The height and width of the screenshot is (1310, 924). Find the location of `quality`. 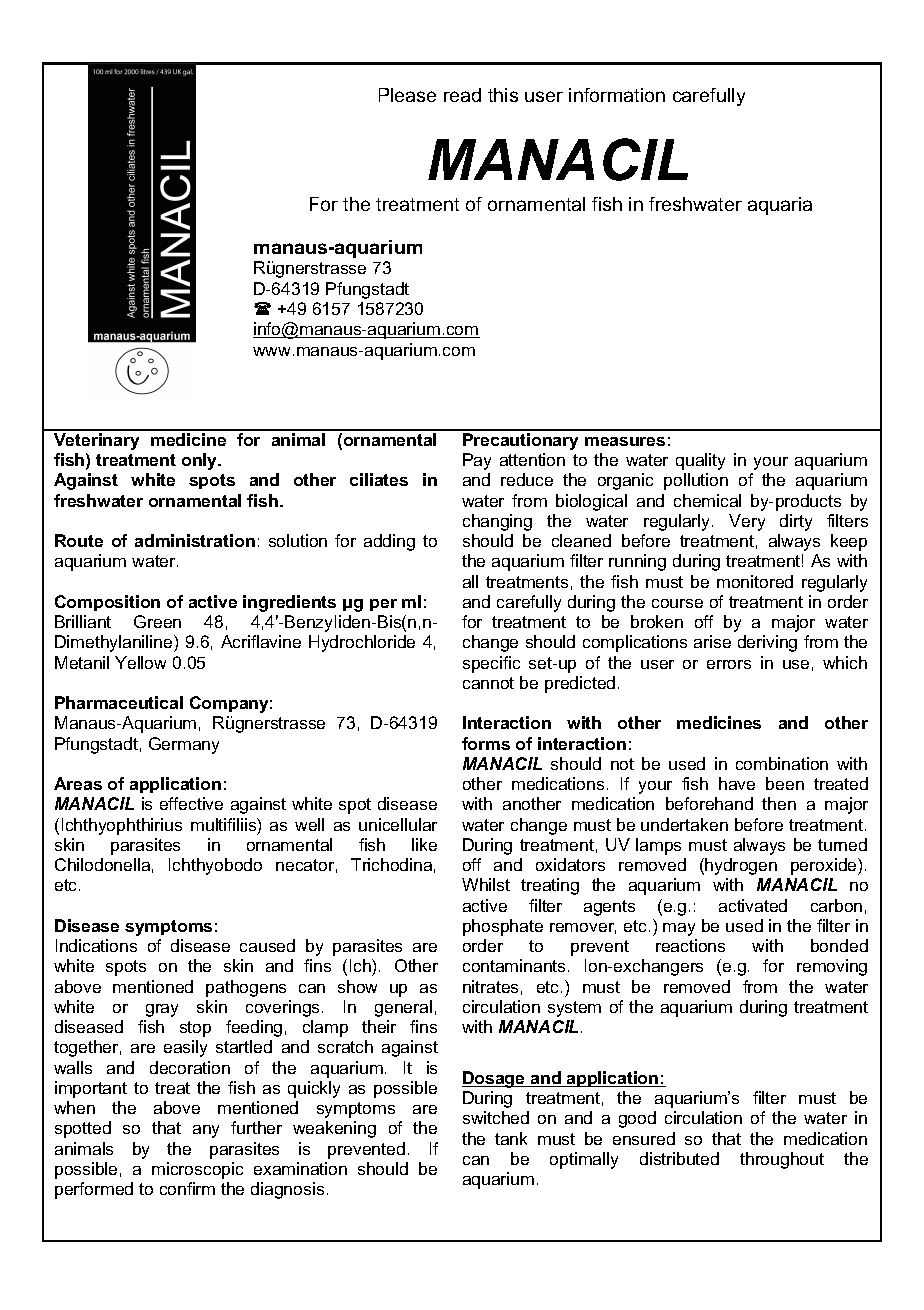

quality is located at coordinates (700, 461).
